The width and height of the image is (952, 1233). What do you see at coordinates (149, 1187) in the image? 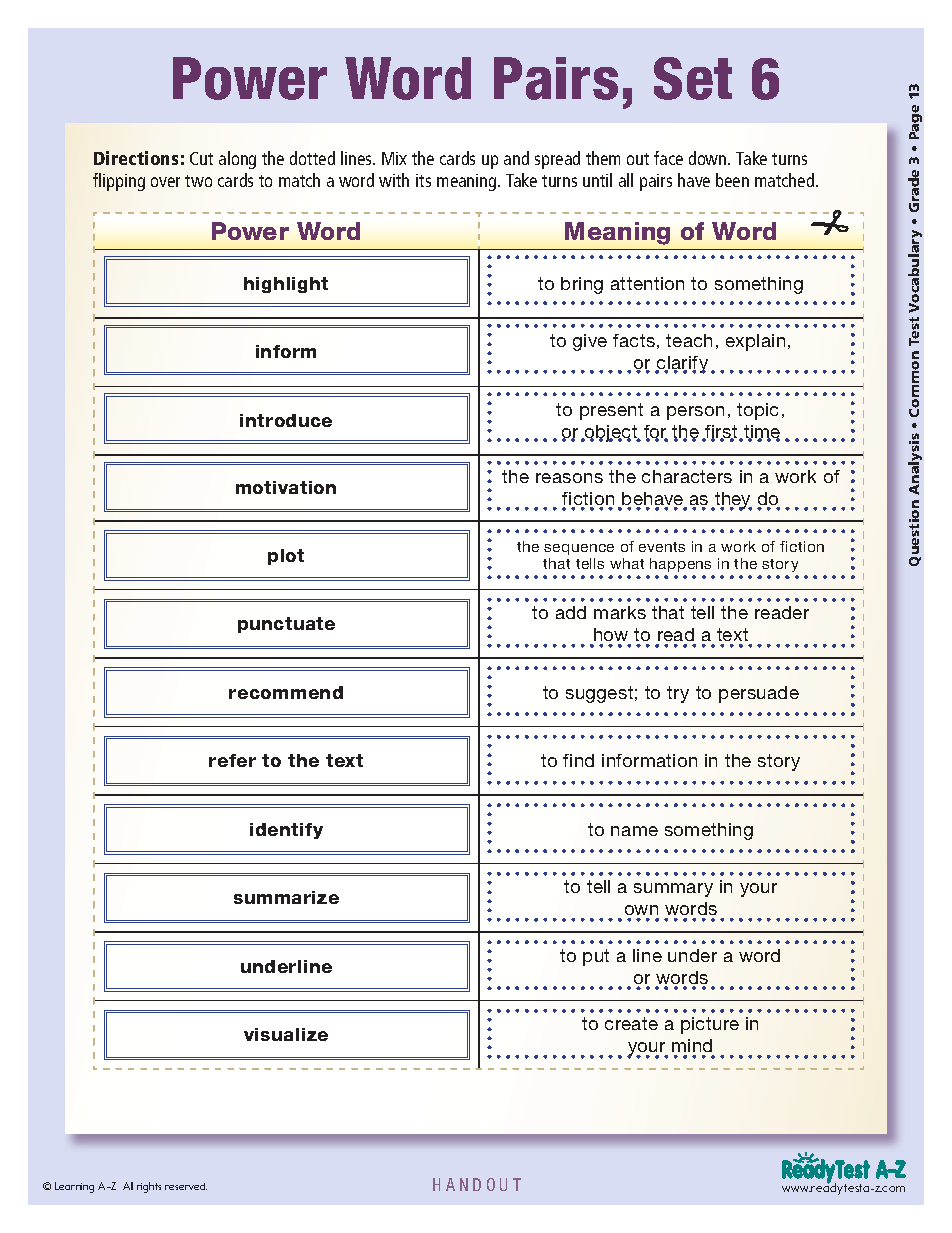
I see `rights` at bounding box center [149, 1187].
